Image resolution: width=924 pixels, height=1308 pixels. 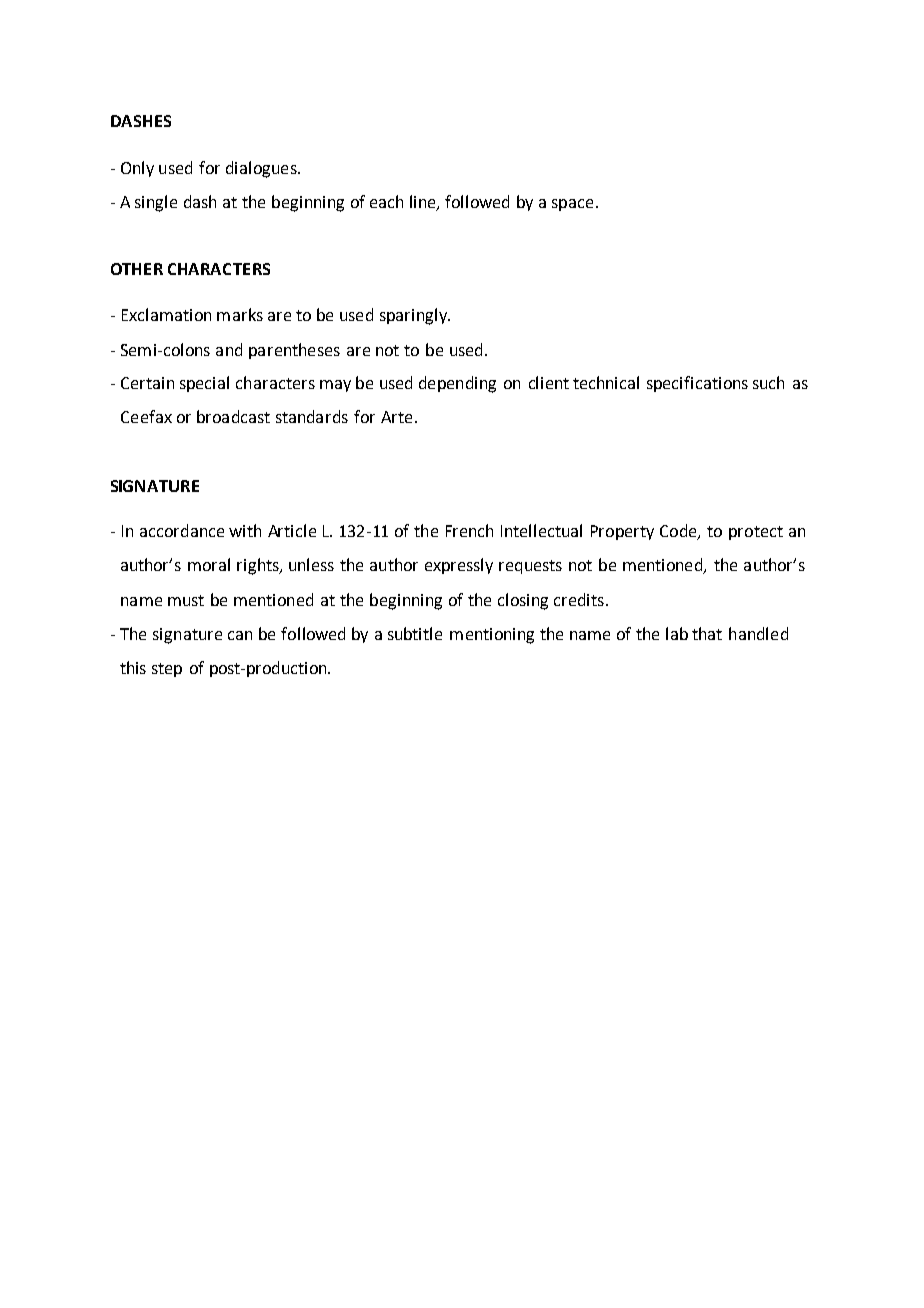 What do you see at coordinates (396, 417) in the screenshot?
I see `Arte` at bounding box center [396, 417].
